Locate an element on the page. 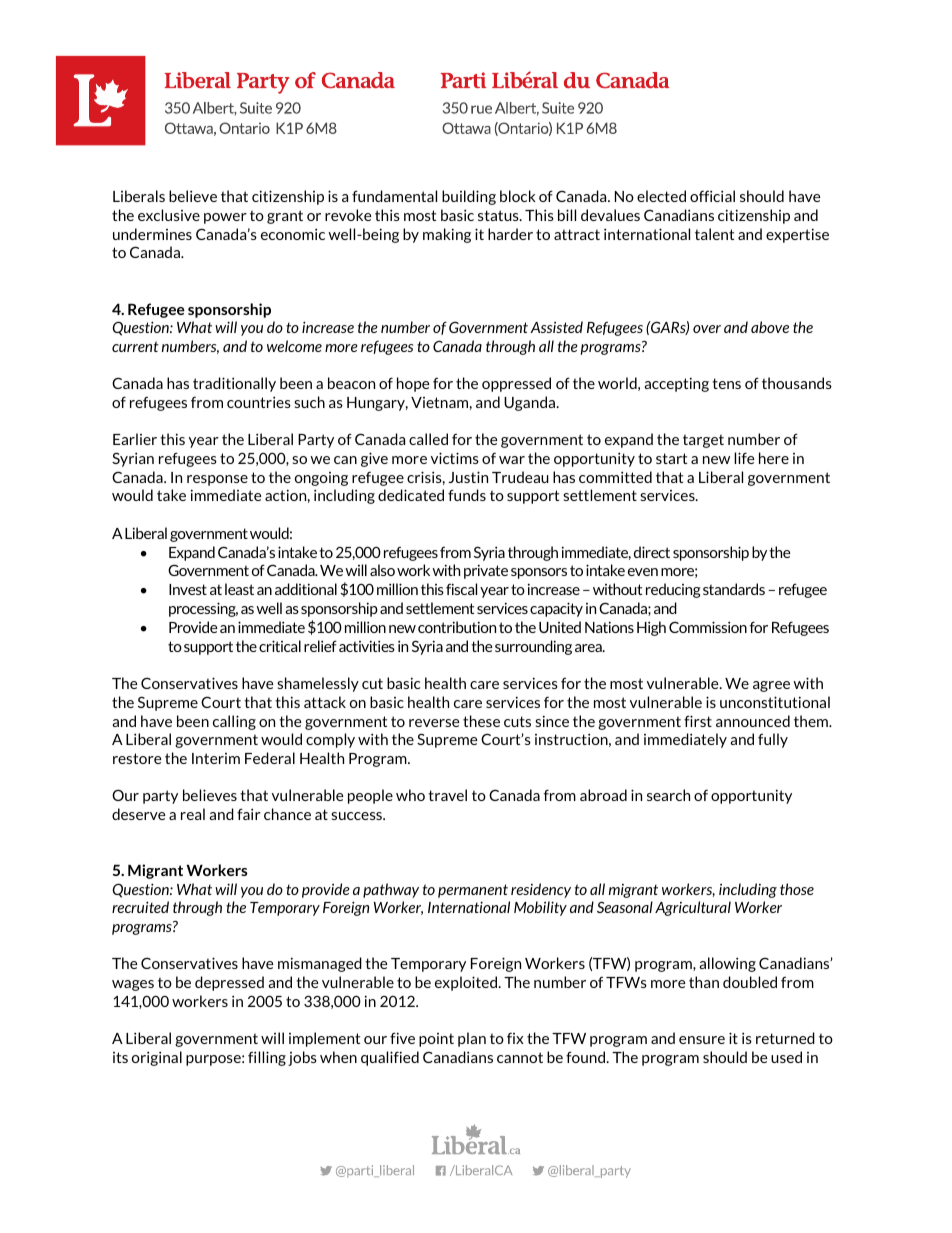 This page has width=952, height=1233. announced is located at coordinates (753, 721).
